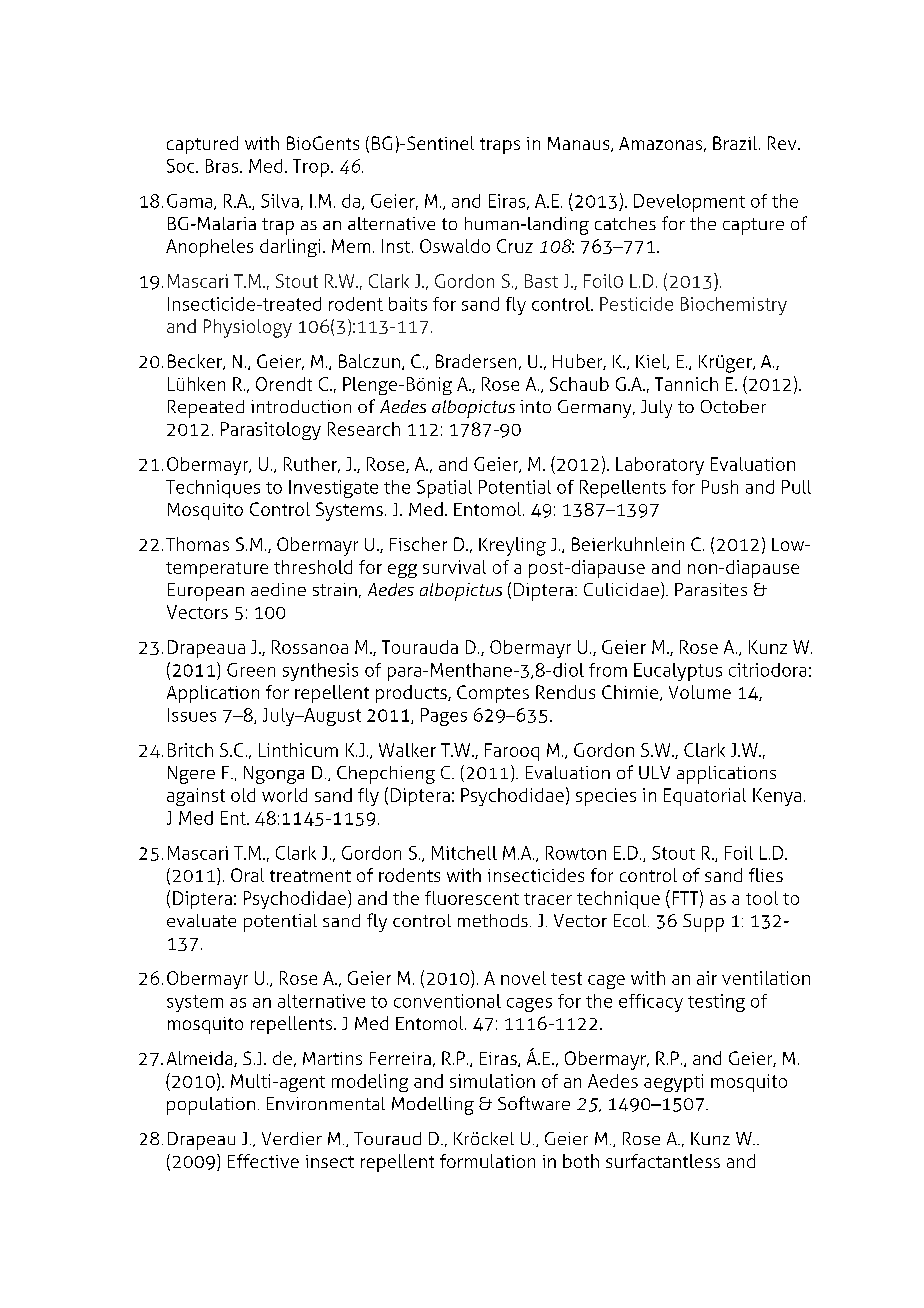 The width and height of the page is (924, 1308). I want to click on Cruz, so click(515, 246).
